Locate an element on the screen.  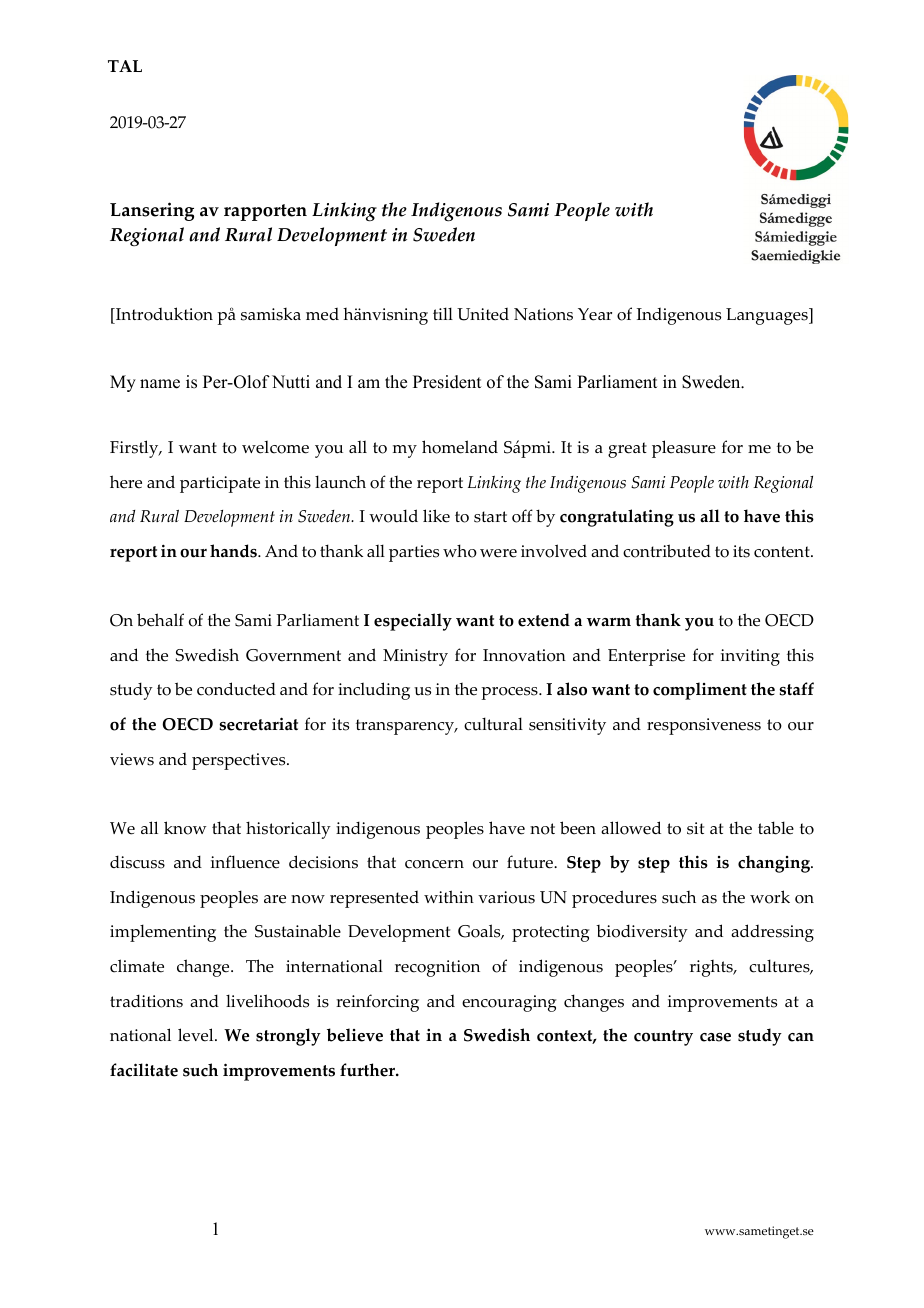
hands is located at coordinates (234, 551).
